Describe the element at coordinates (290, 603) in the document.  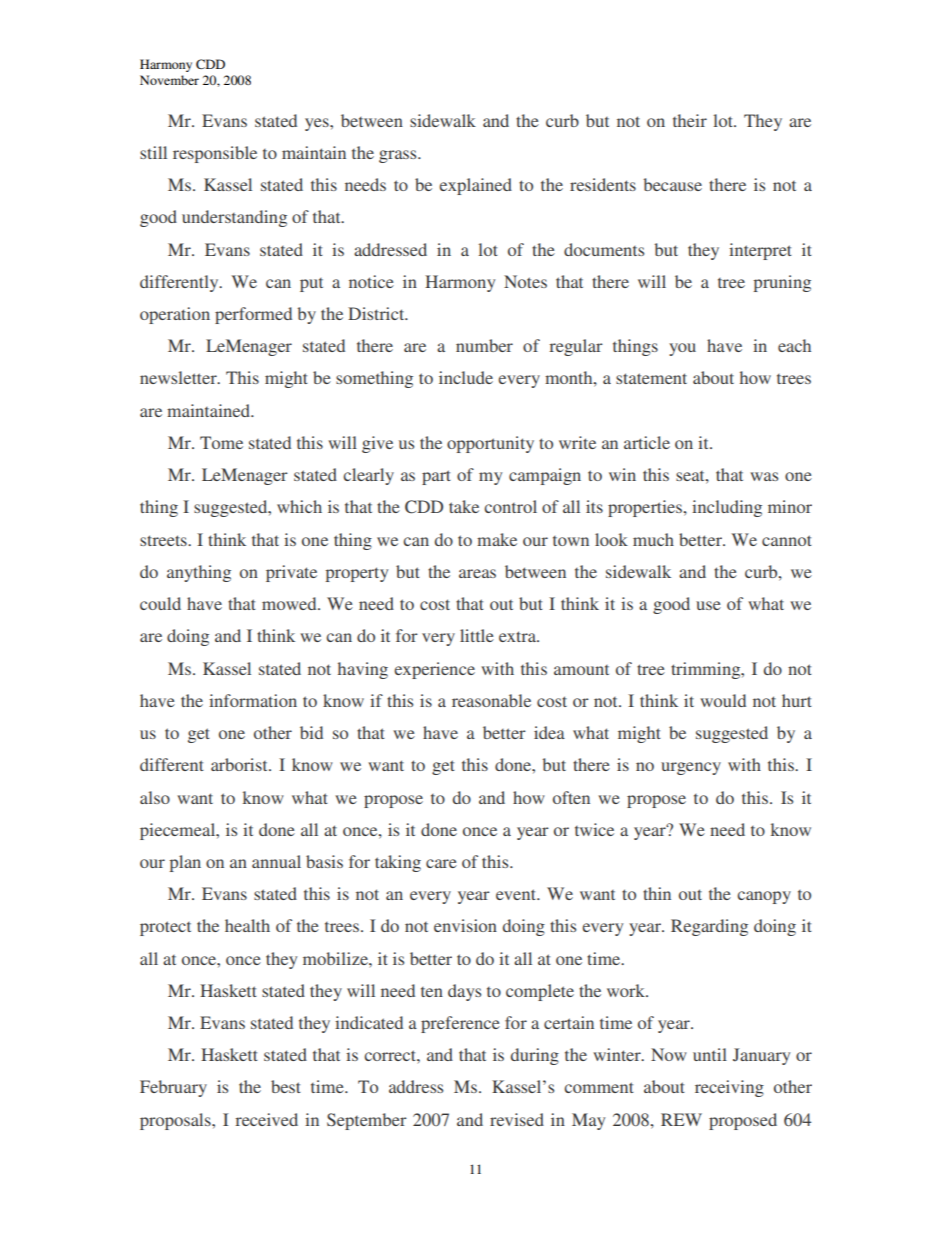
I see `mowed` at that location.
